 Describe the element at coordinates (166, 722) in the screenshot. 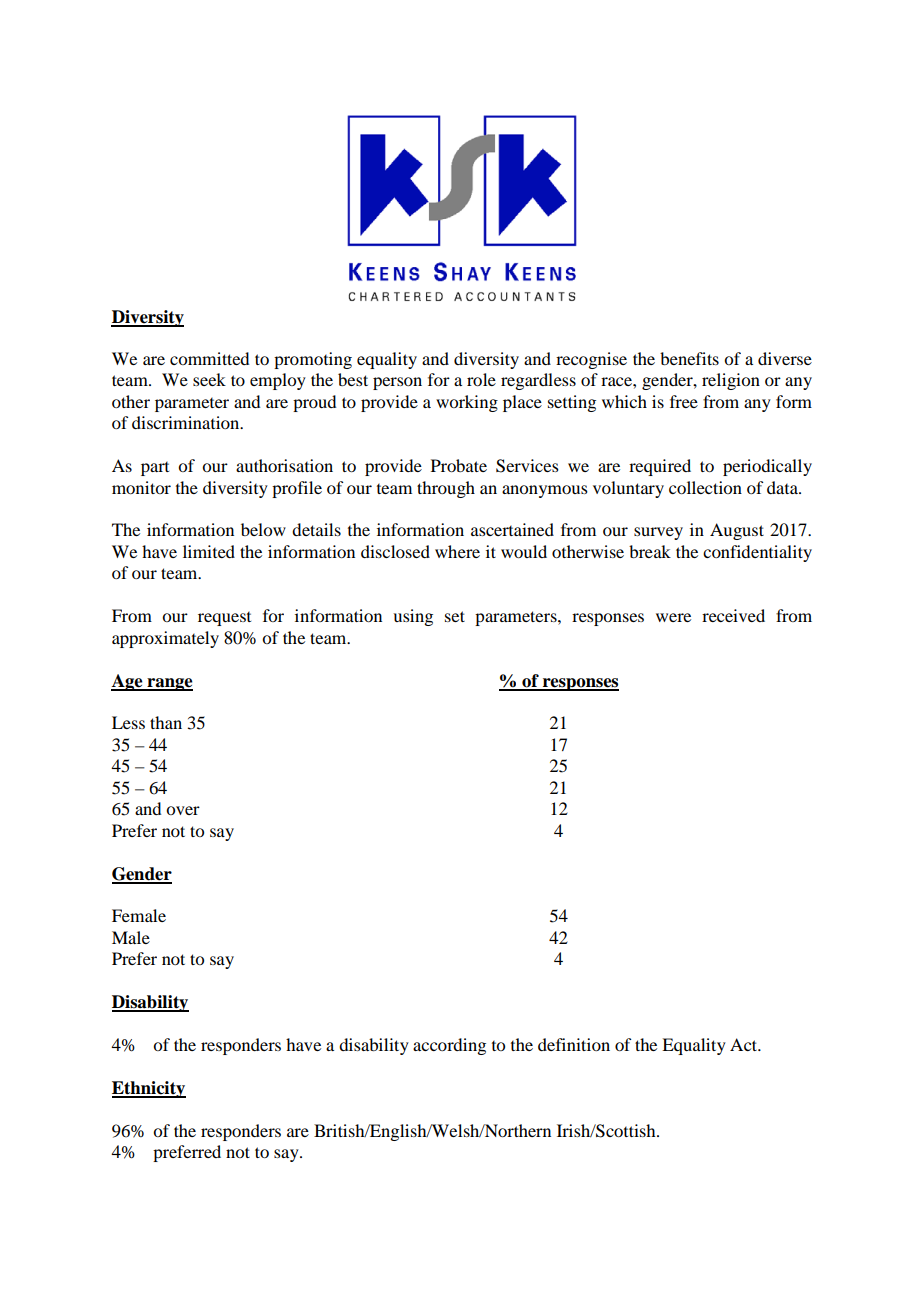

I see `than` at that location.
